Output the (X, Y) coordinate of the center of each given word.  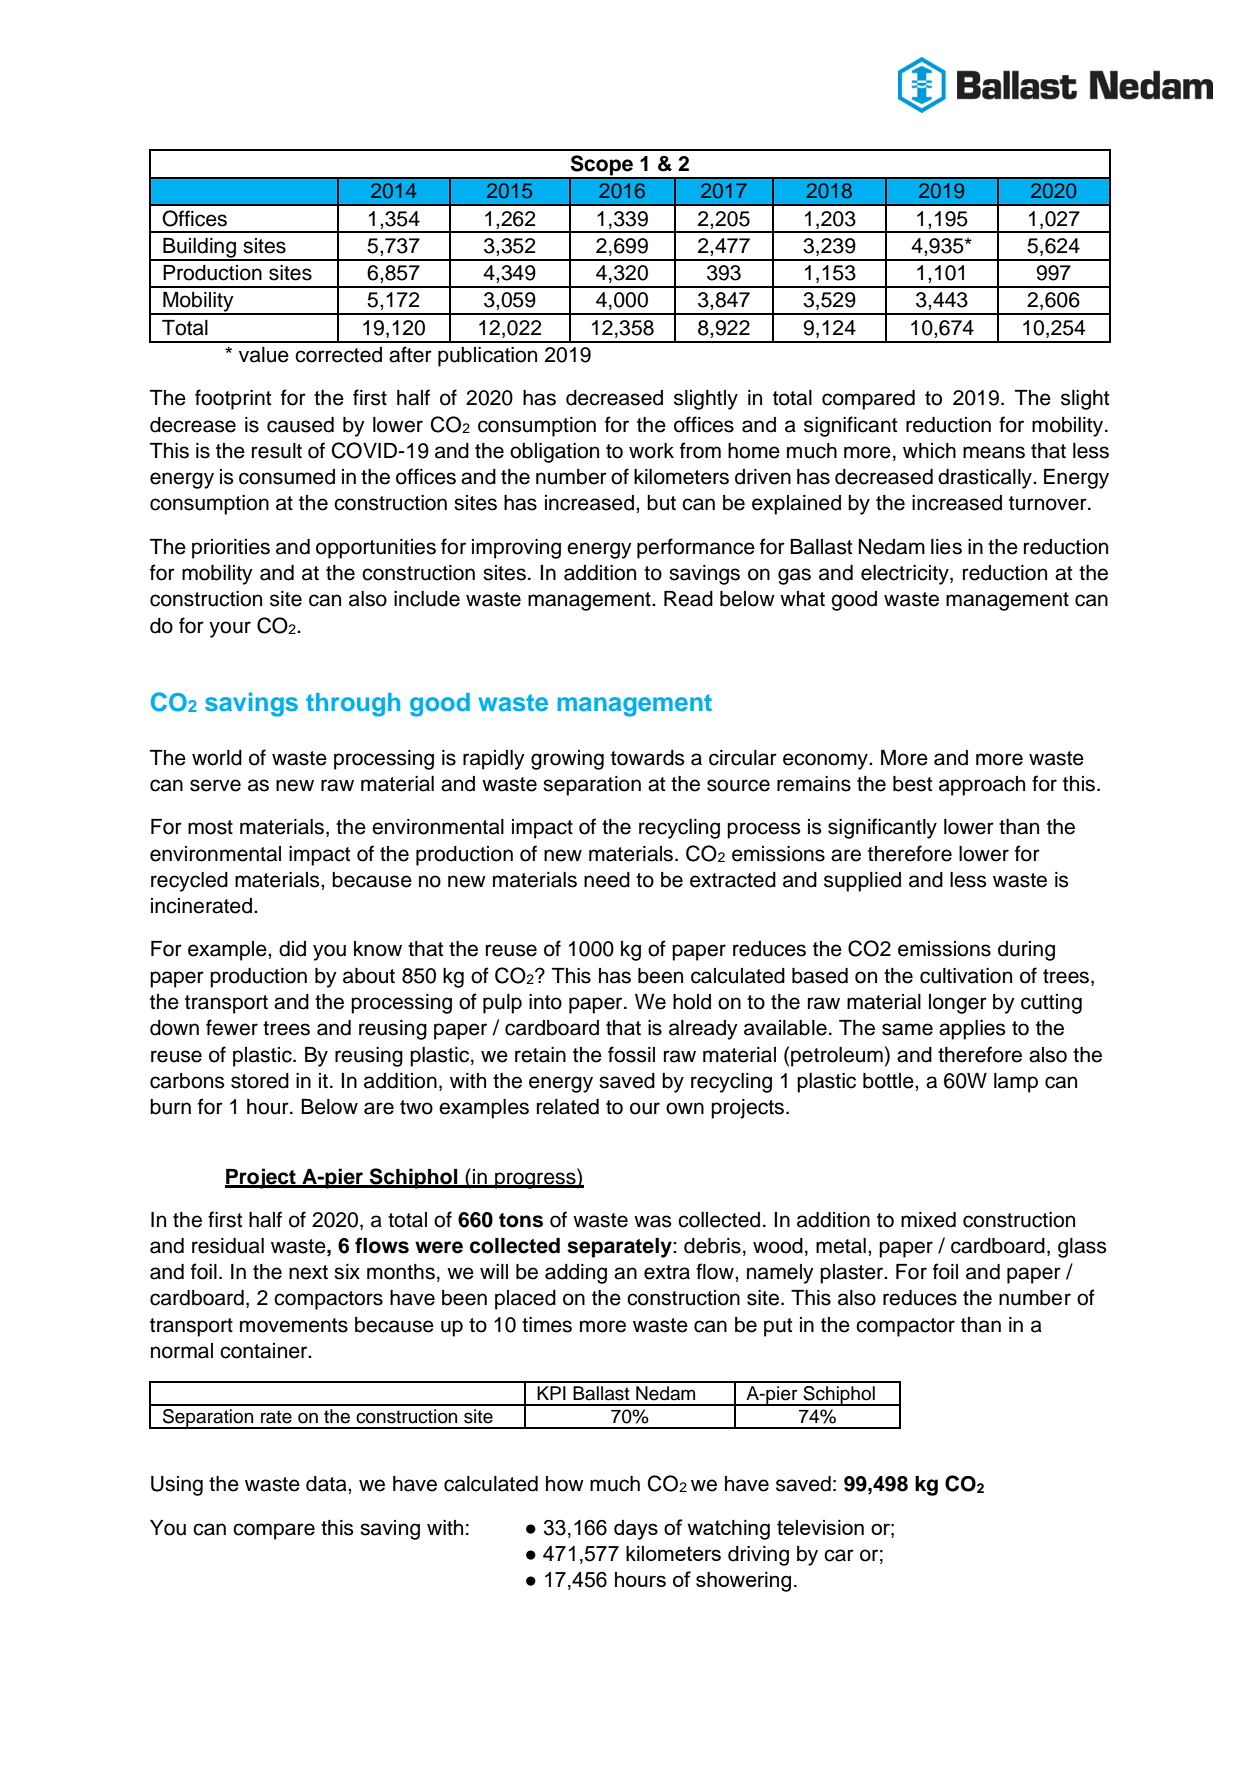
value (264, 355)
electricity (906, 575)
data (327, 1484)
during (1026, 951)
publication (487, 357)
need (607, 880)
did (292, 949)
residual (228, 1246)
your (230, 629)
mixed (928, 1220)
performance (696, 548)
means (994, 452)
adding (576, 1274)
